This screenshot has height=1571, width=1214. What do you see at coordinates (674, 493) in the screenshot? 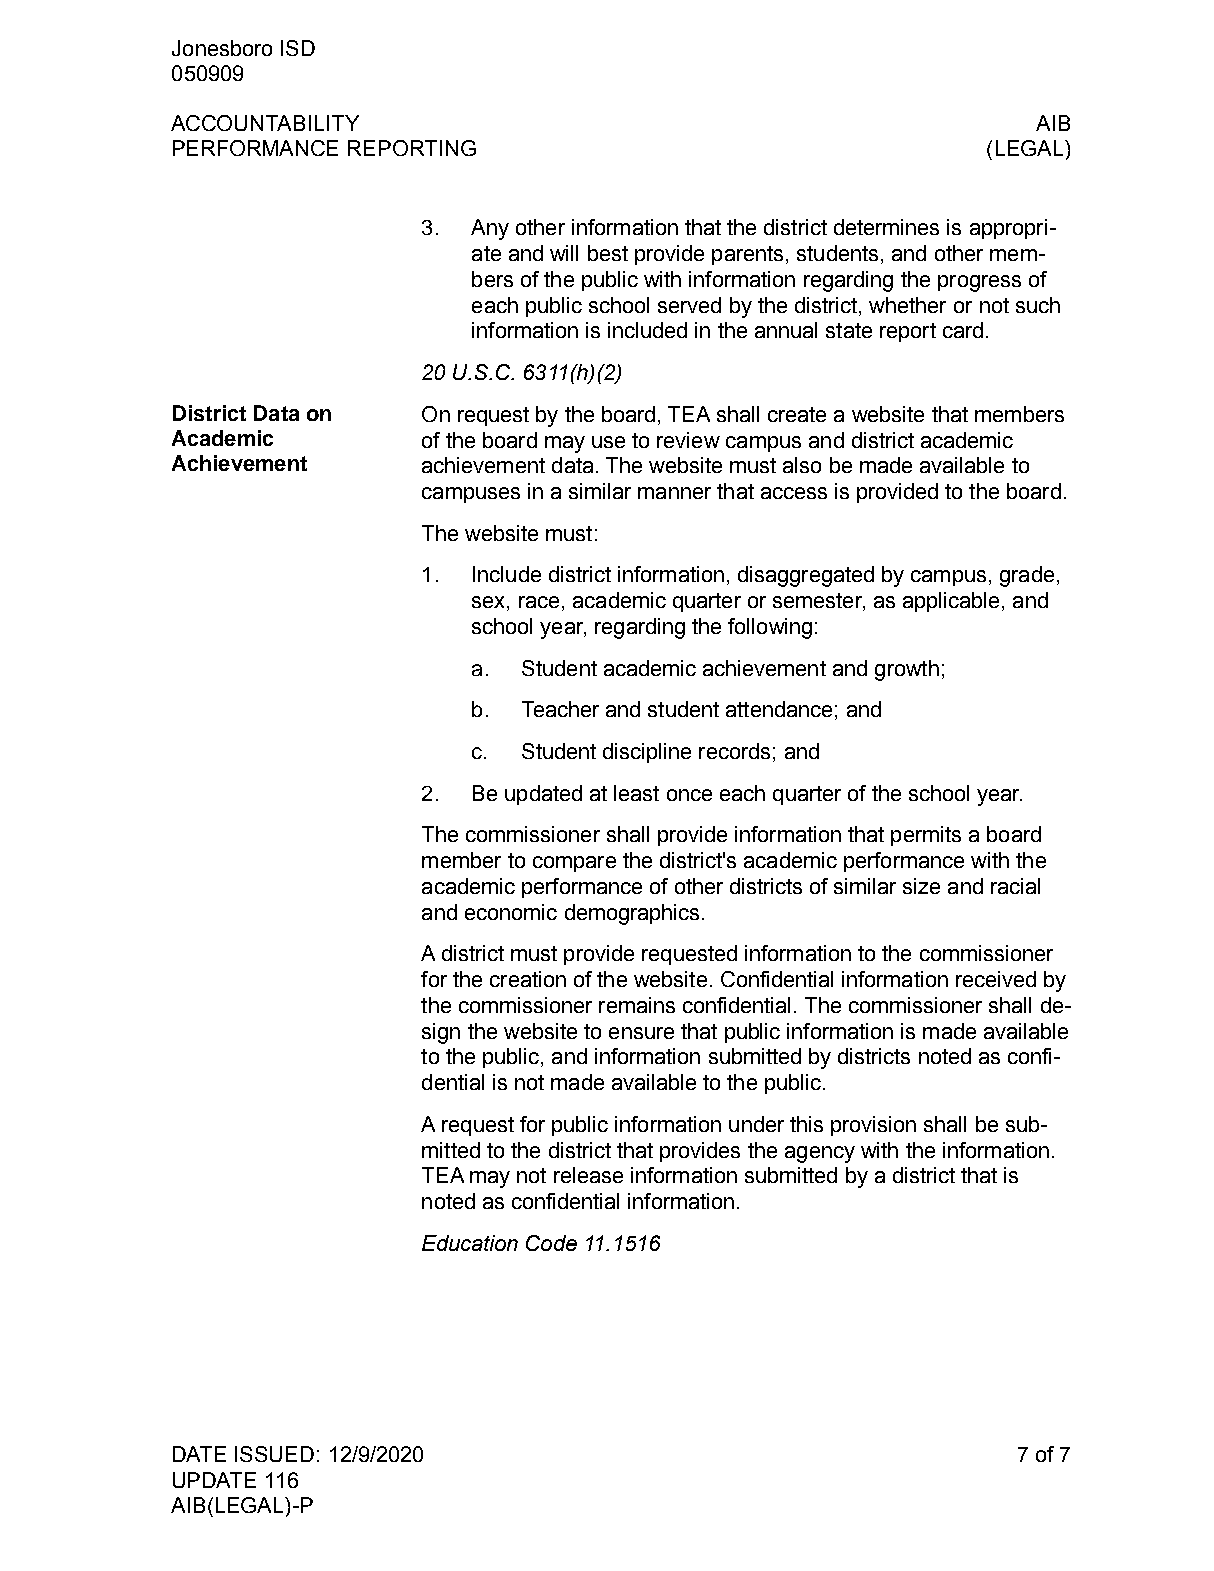
I see `manner` at bounding box center [674, 493].
